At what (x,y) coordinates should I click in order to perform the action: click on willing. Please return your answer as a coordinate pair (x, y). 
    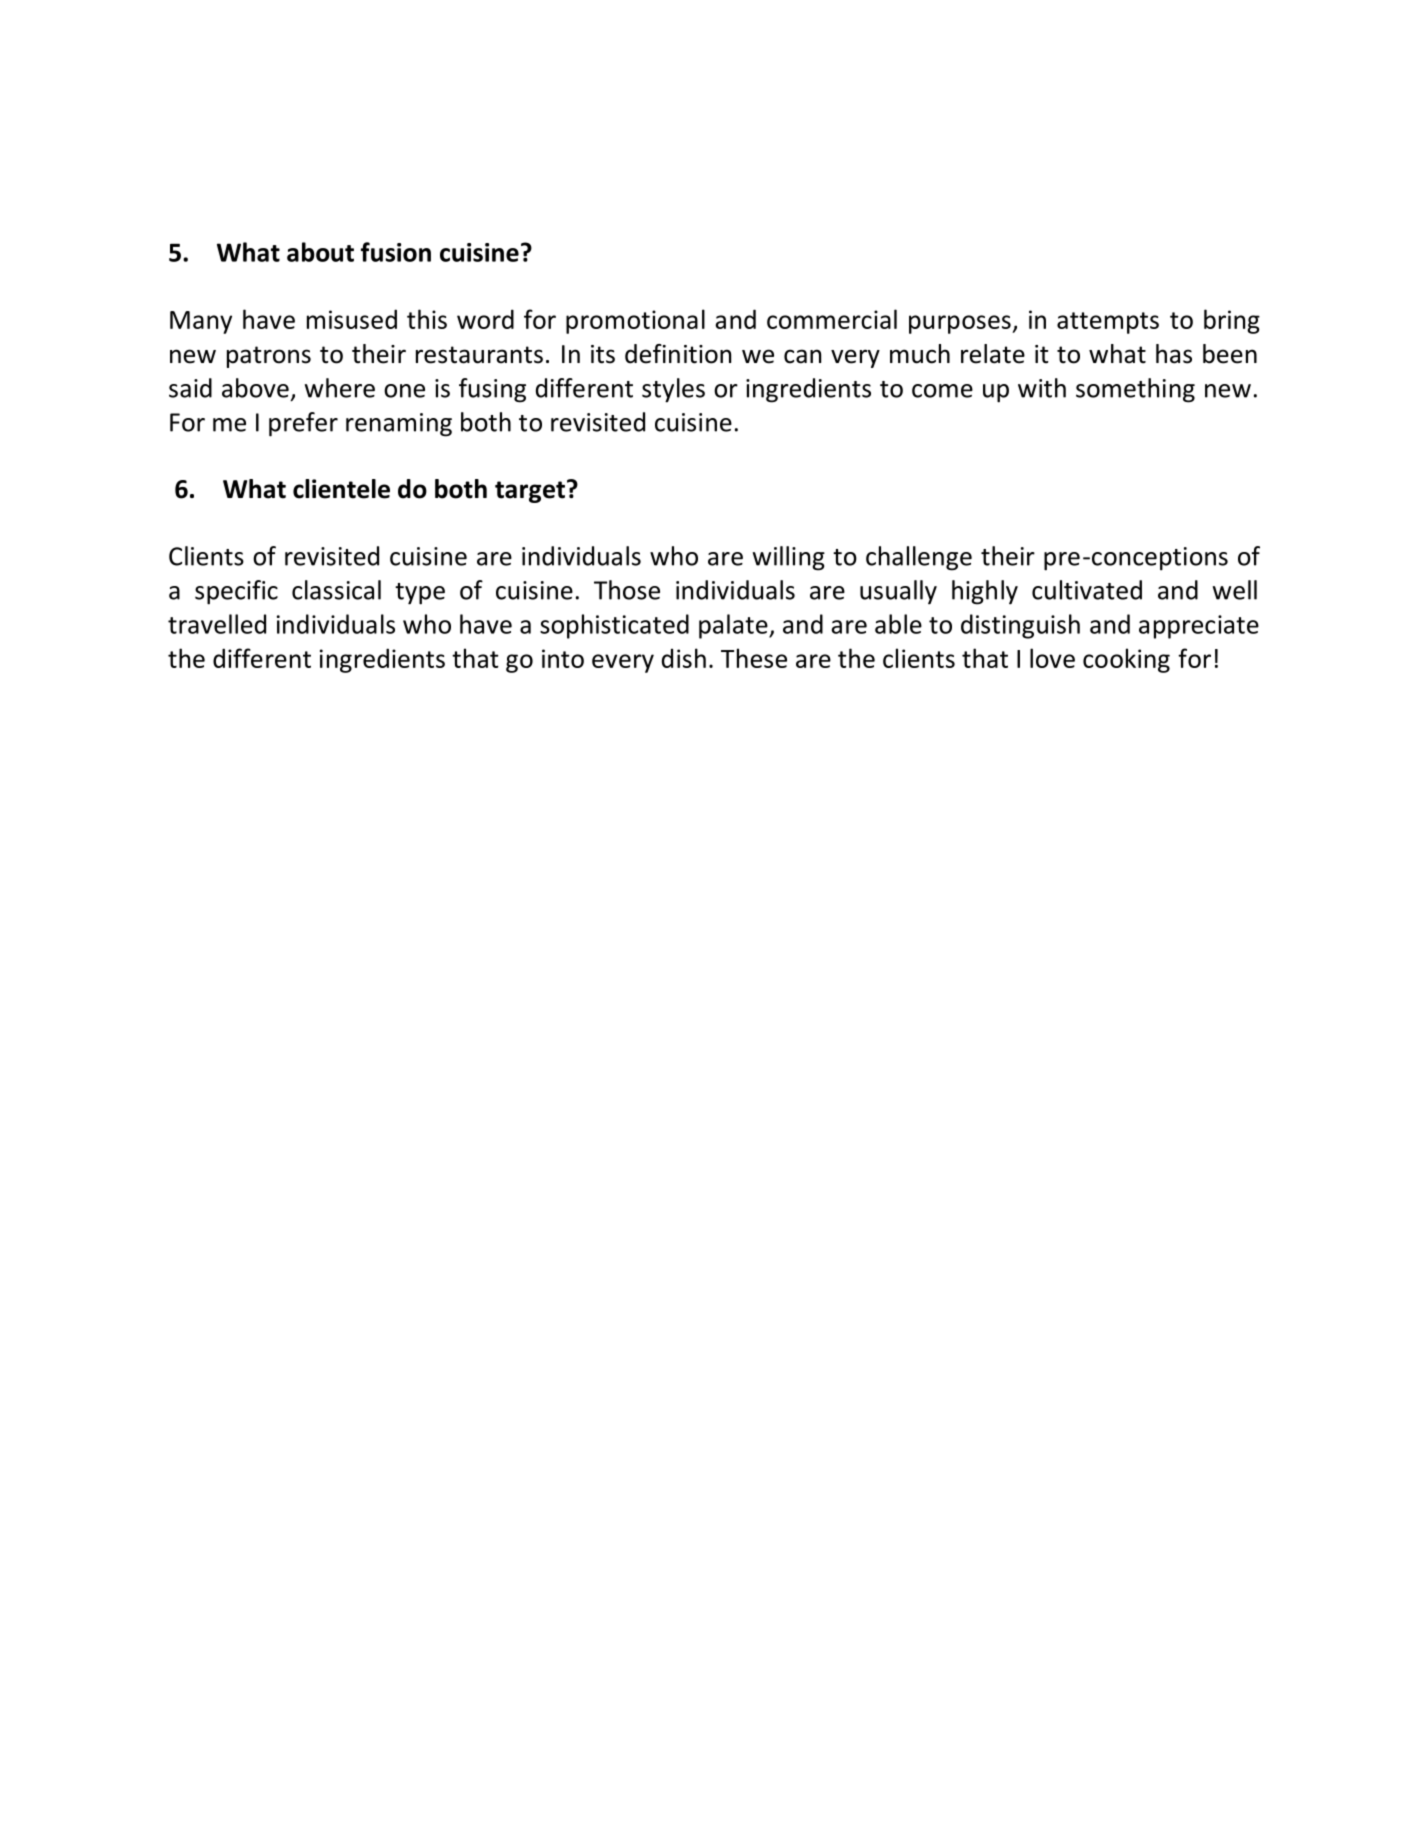
    Looking at the image, I should click on (789, 558).
